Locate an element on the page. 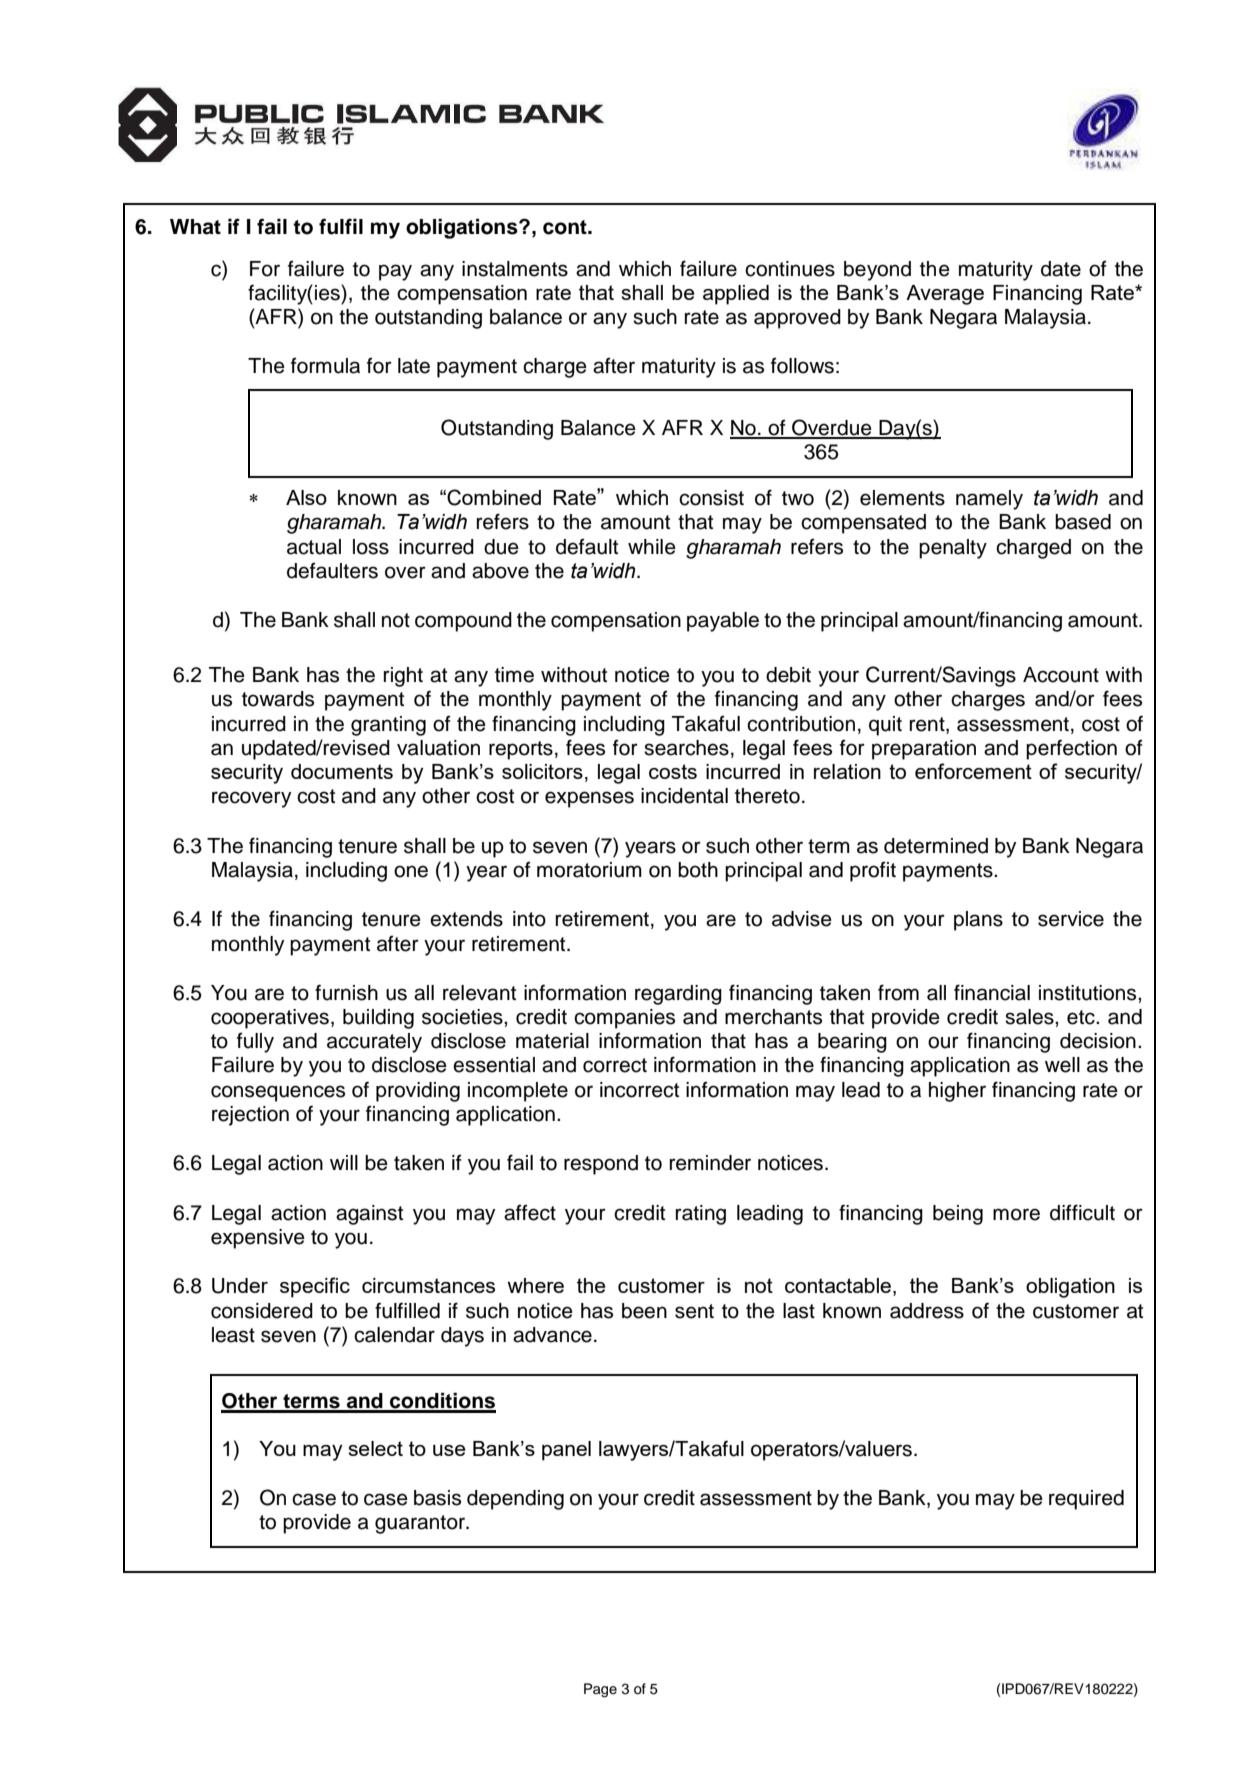 The image size is (1252, 1771). towards is located at coordinates (278, 699).
